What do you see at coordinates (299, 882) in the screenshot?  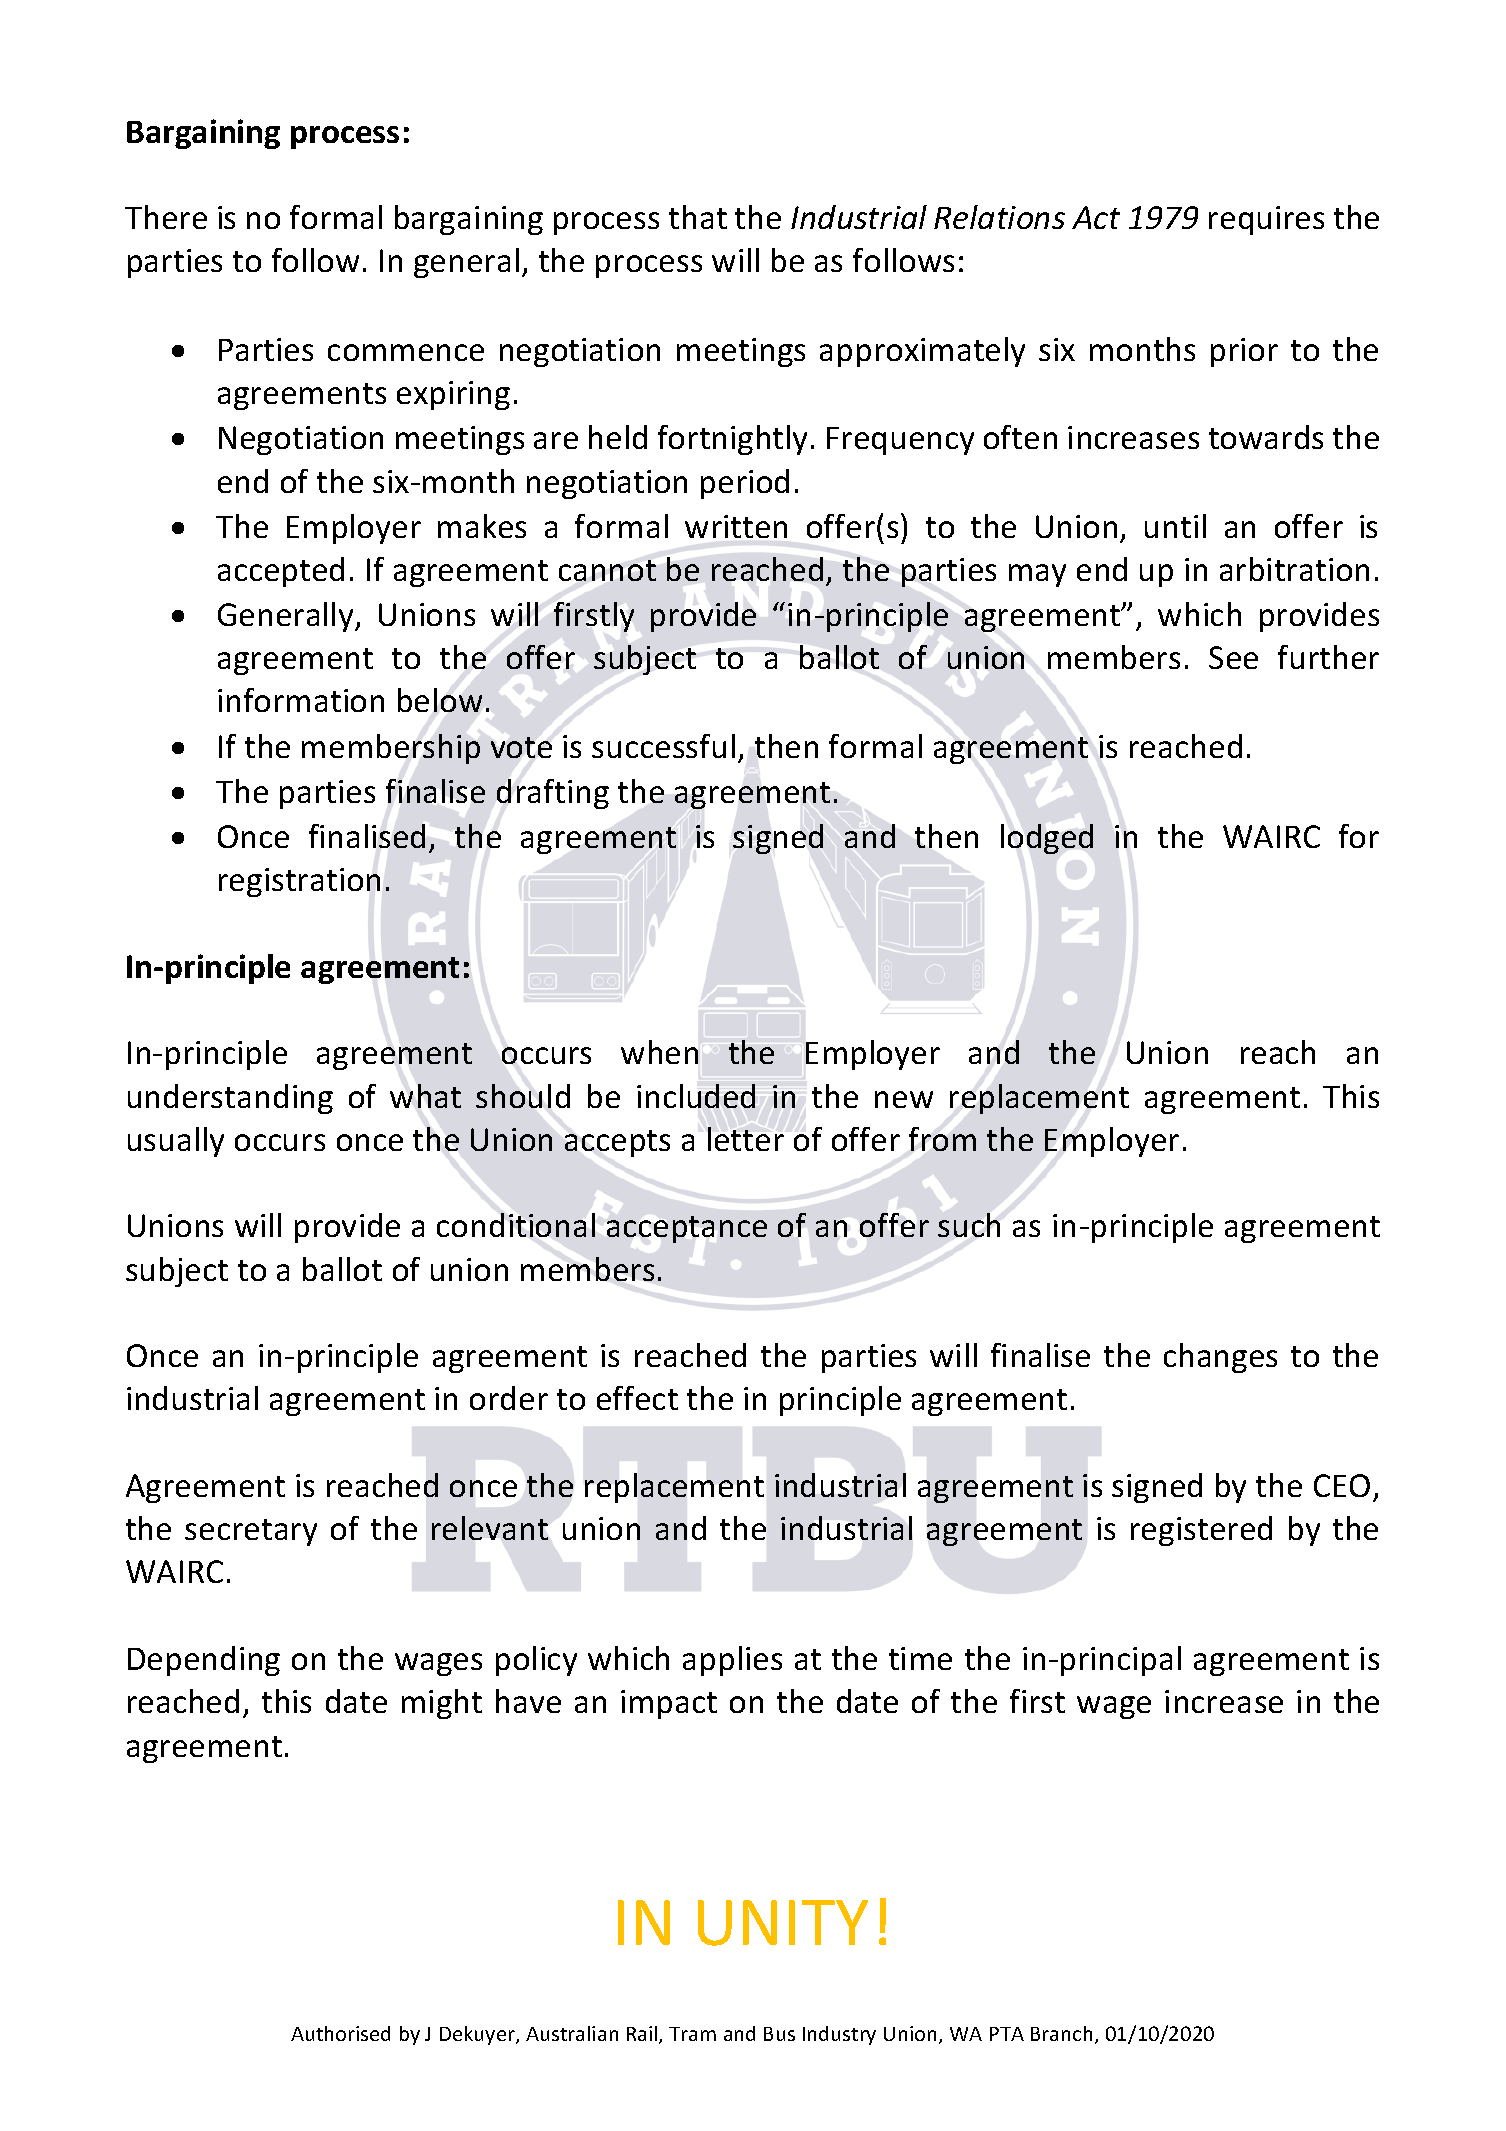 I see `registration` at bounding box center [299, 882].
